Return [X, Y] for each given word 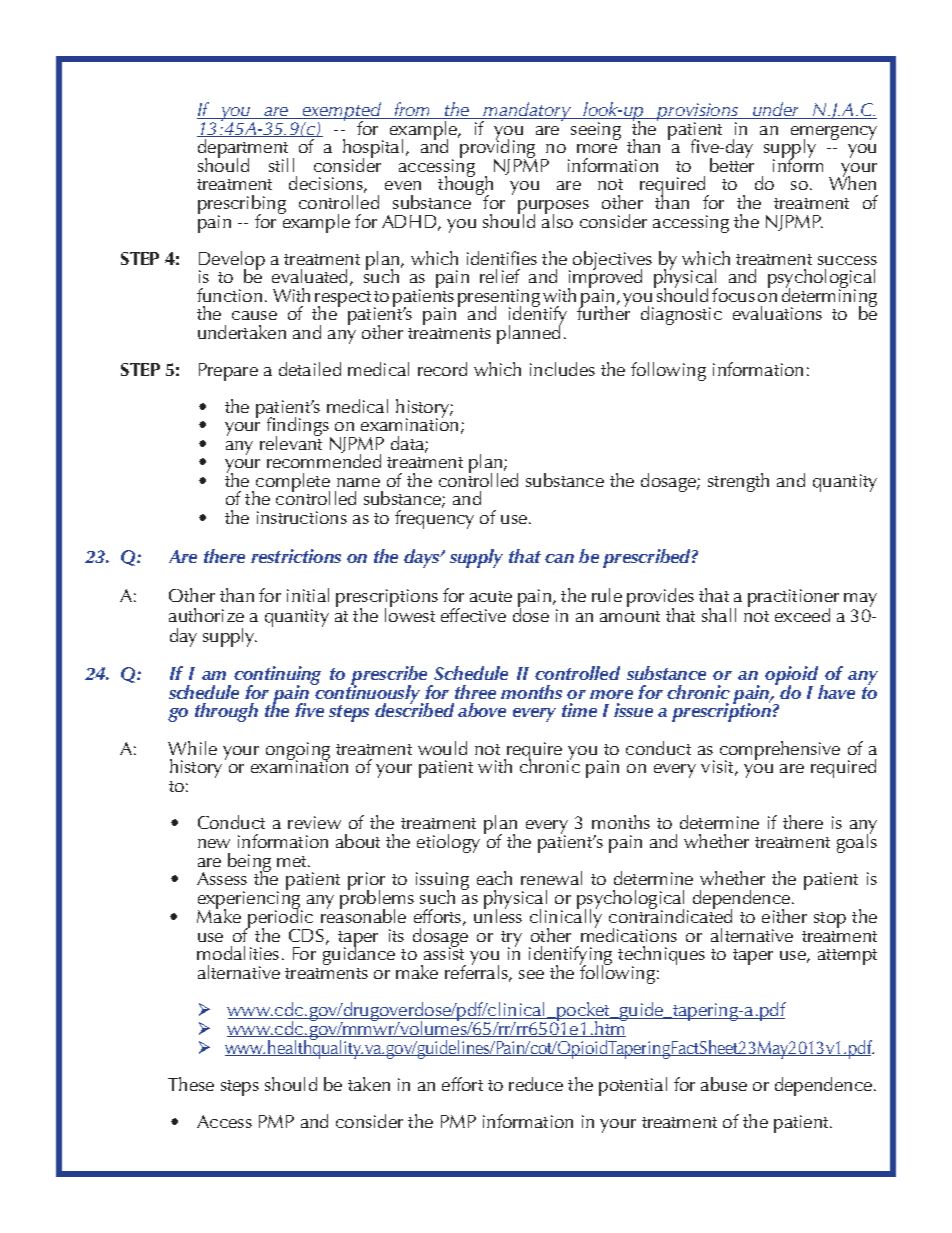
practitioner [793, 599]
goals [857, 842]
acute [491, 596]
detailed [310, 369]
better [732, 163]
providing [497, 149]
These [191, 1084]
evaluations [777, 313]
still [281, 165]
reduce [536, 1084]
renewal [551, 878]
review [314, 822]
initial [308, 595]
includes [562, 369]
